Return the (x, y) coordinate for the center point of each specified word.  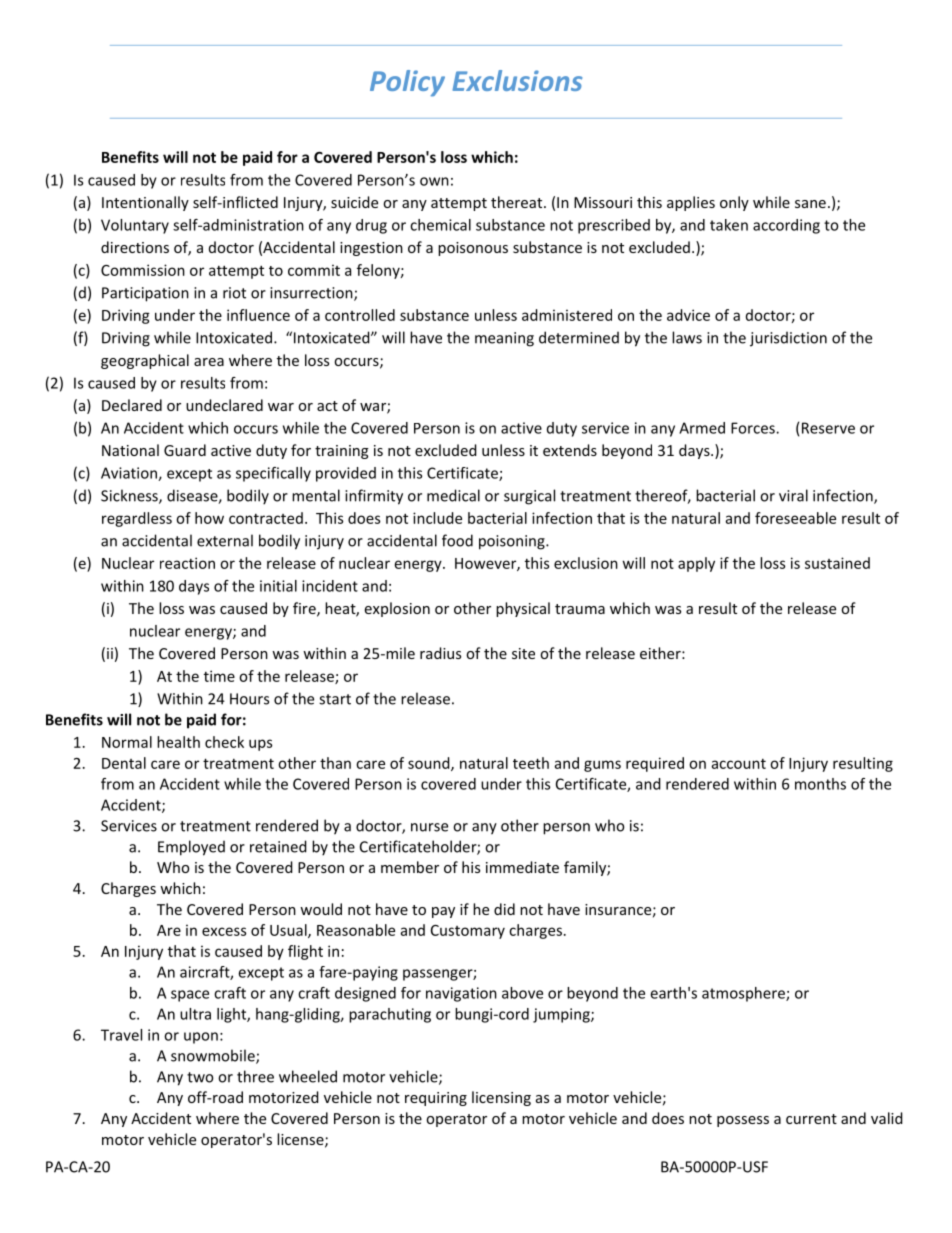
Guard (185, 450)
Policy (407, 83)
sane (810, 204)
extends (570, 450)
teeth (531, 763)
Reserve (828, 428)
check (224, 742)
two (200, 1077)
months (820, 784)
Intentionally (145, 203)
